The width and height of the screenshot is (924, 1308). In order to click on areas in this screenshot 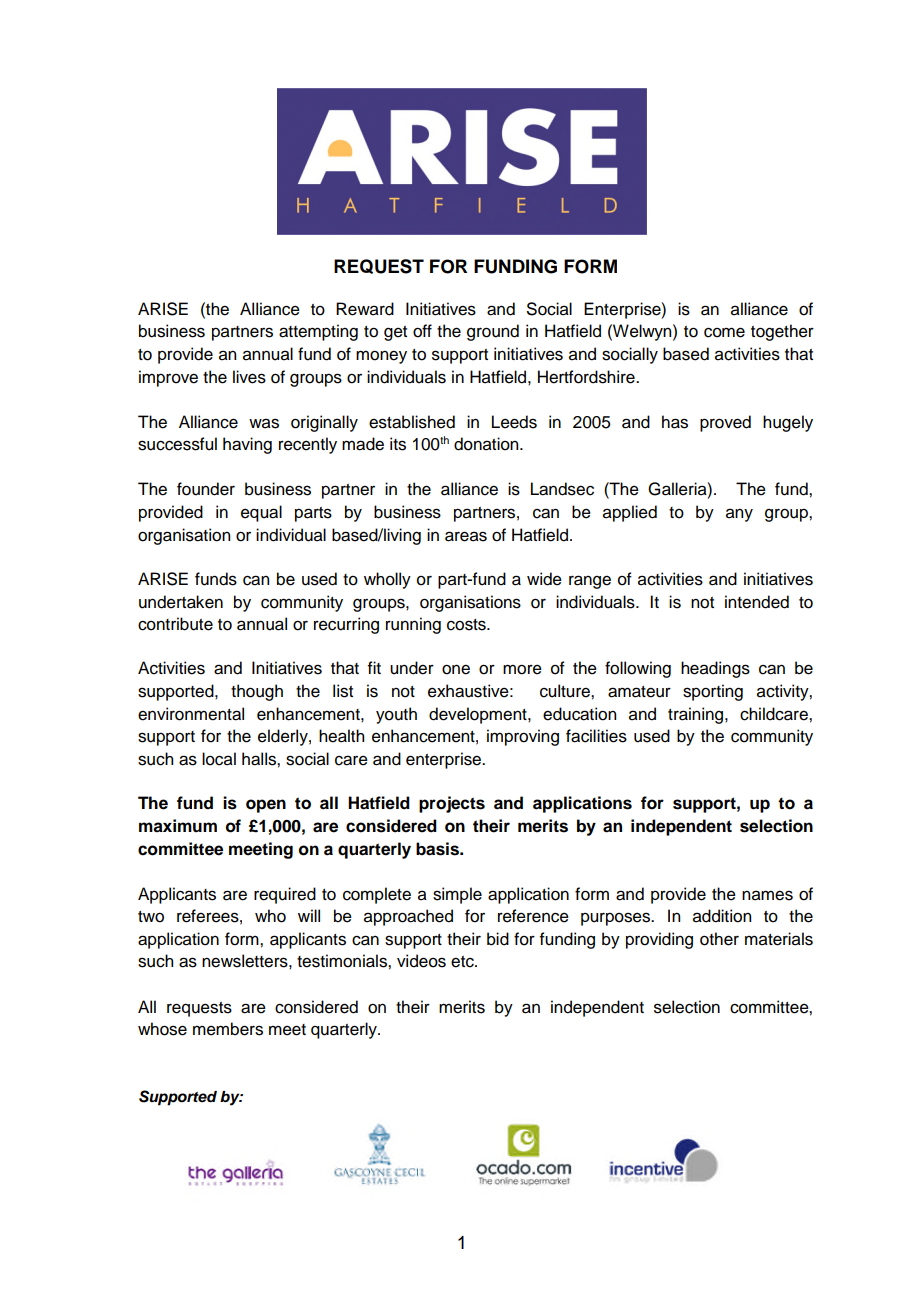, I will do `click(466, 536)`.
